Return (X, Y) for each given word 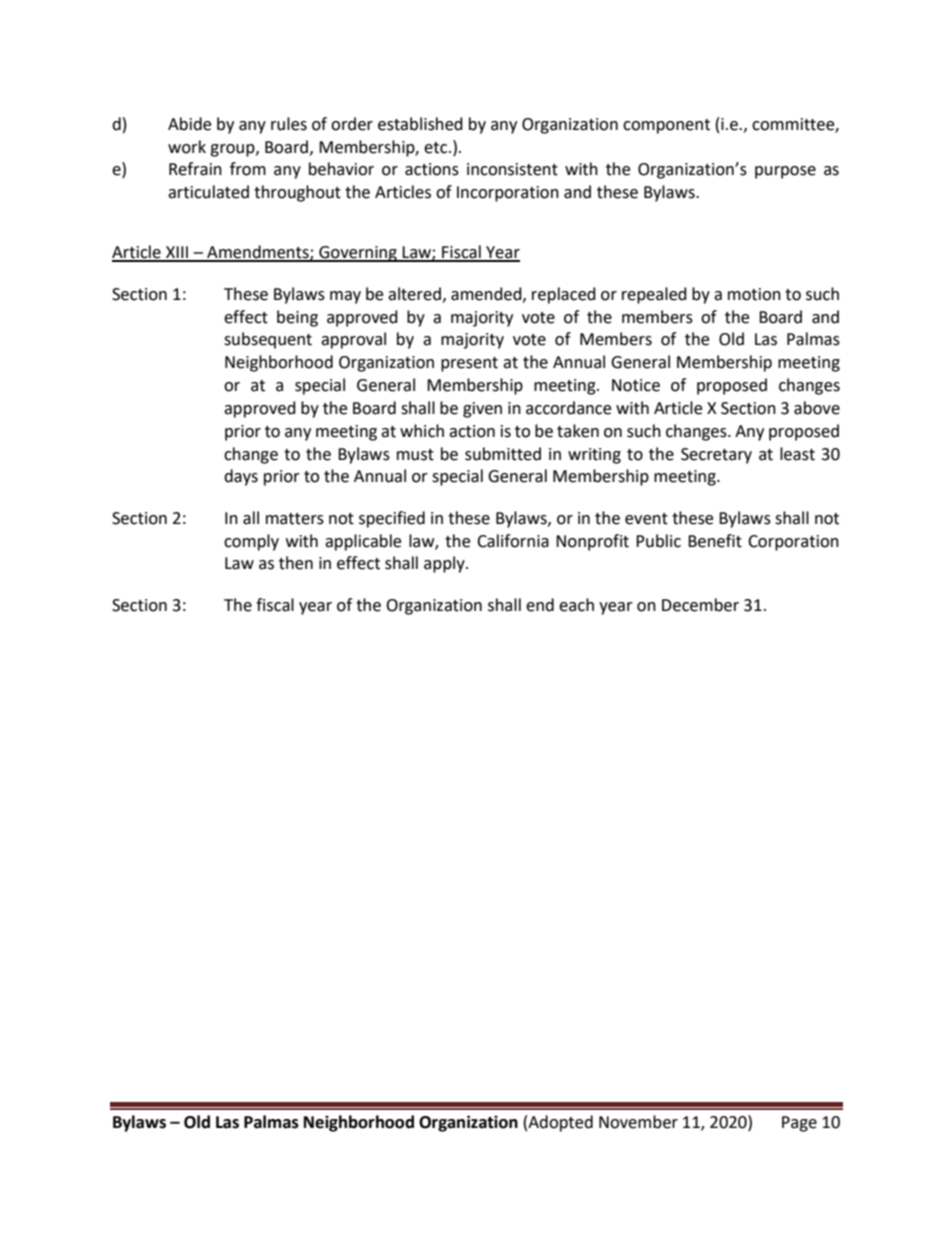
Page (799, 1124)
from (248, 169)
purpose (785, 172)
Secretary (716, 456)
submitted (503, 454)
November (638, 1122)
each (576, 605)
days (241, 477)
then (296, 563)
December (700, 605)
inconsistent (512, 169)
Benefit (715, 541)
